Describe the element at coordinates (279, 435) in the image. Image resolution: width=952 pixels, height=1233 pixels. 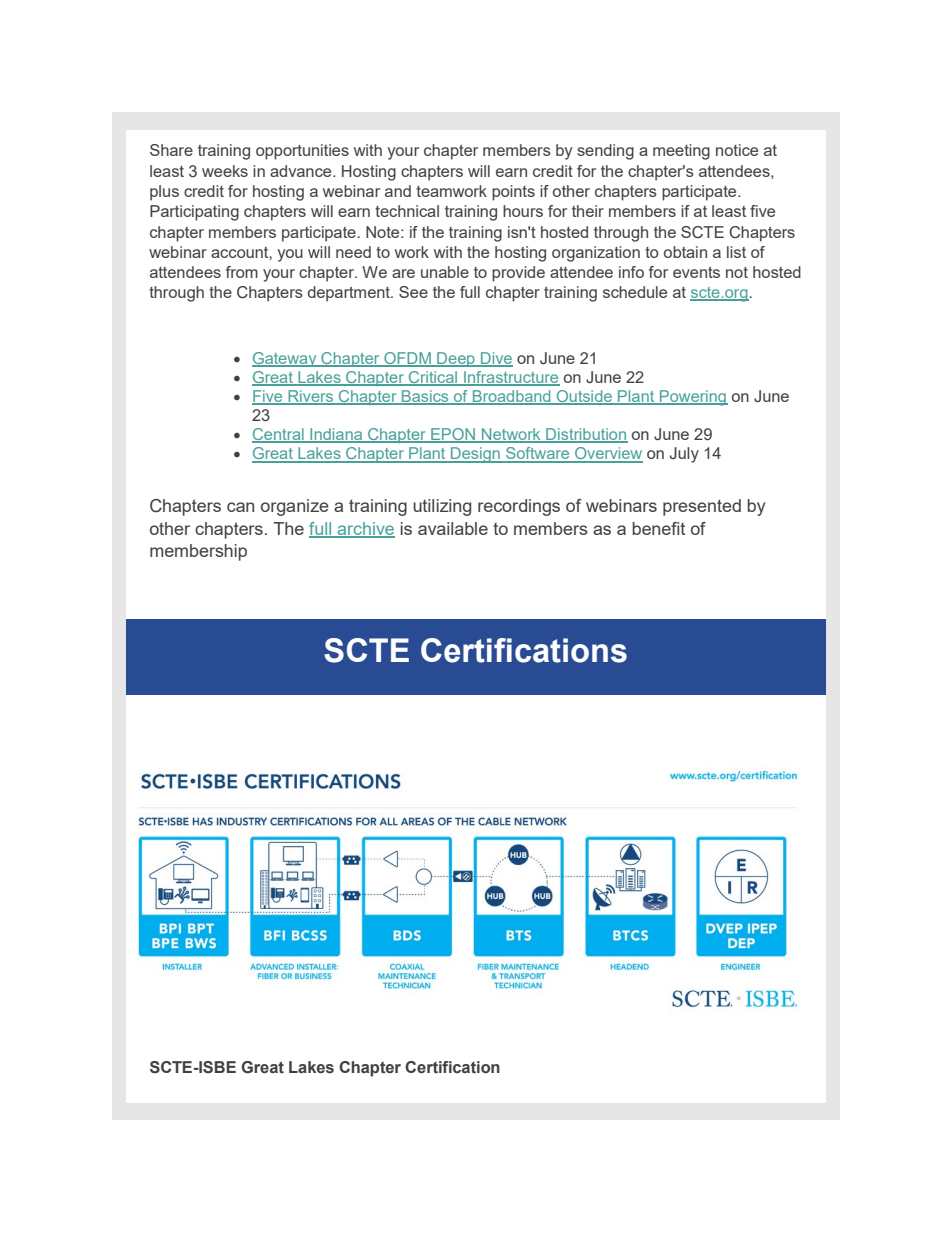
I see `Central` at that location.
